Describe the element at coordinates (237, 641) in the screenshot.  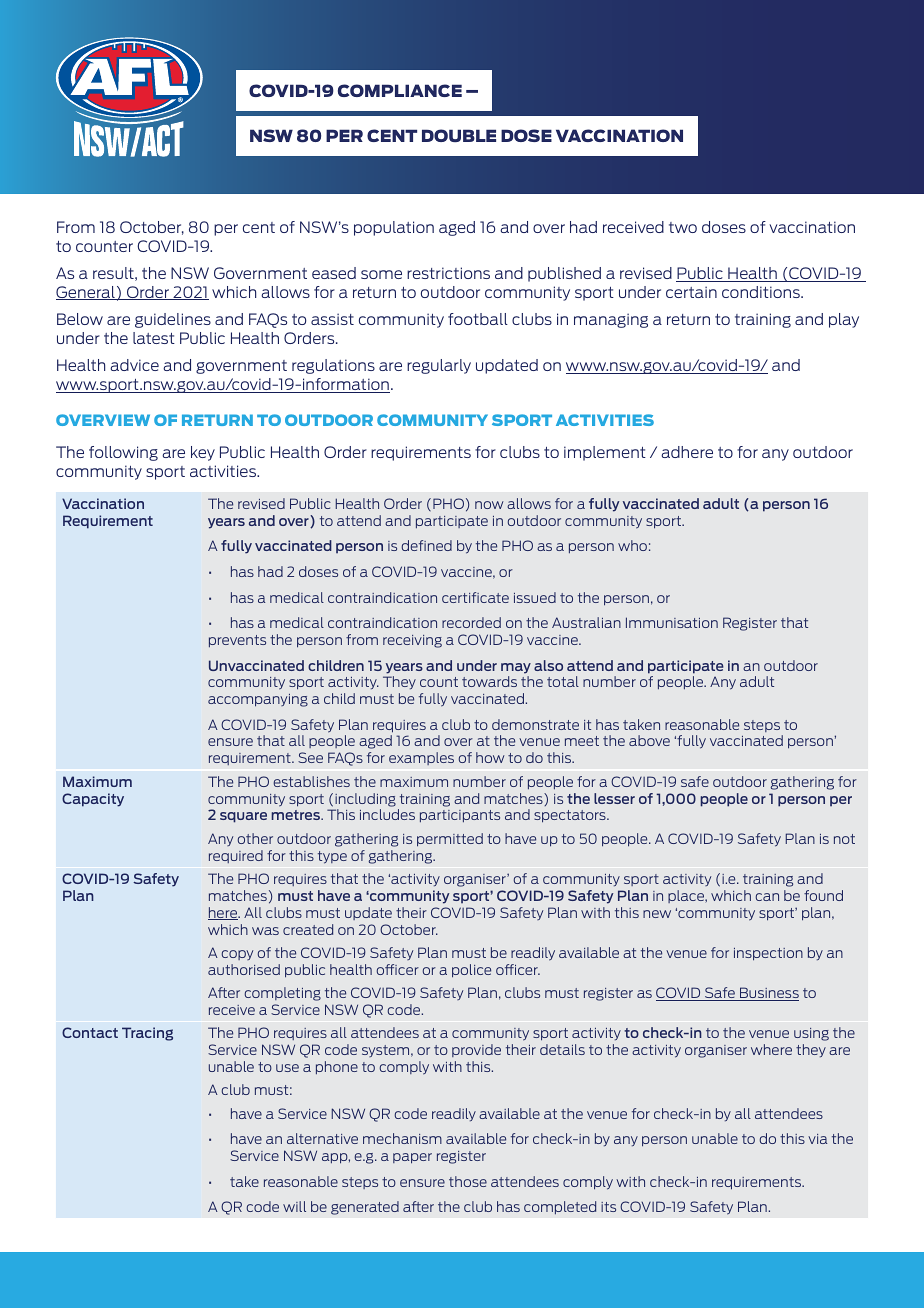
I see `prevents` at that location.
